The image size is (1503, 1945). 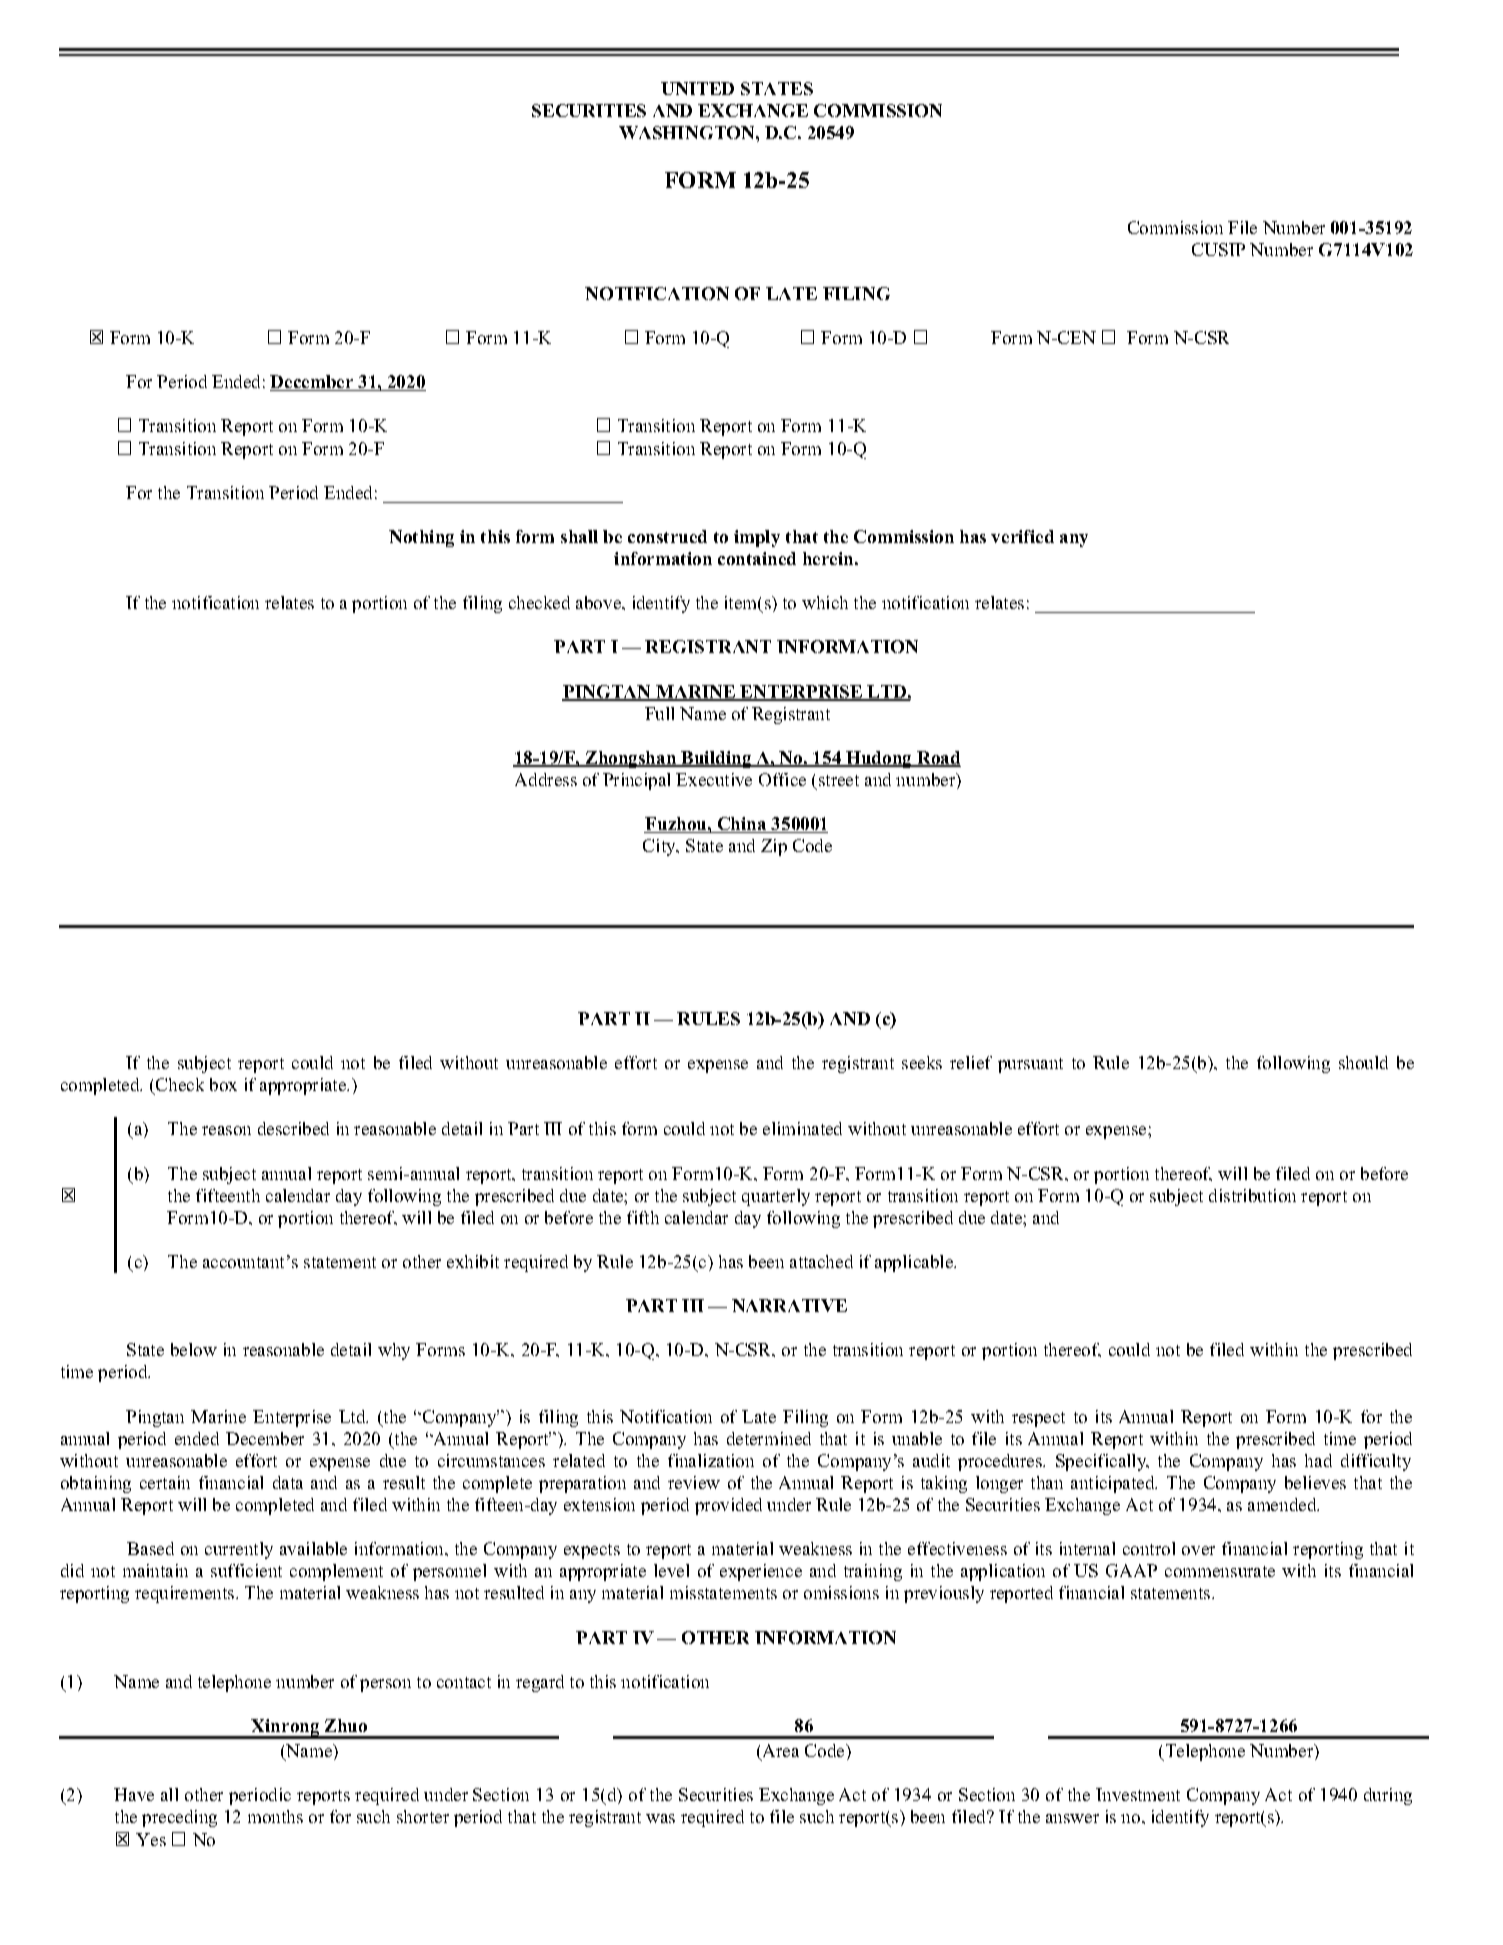 I want to click on contained, so click(x=757, y=558).
